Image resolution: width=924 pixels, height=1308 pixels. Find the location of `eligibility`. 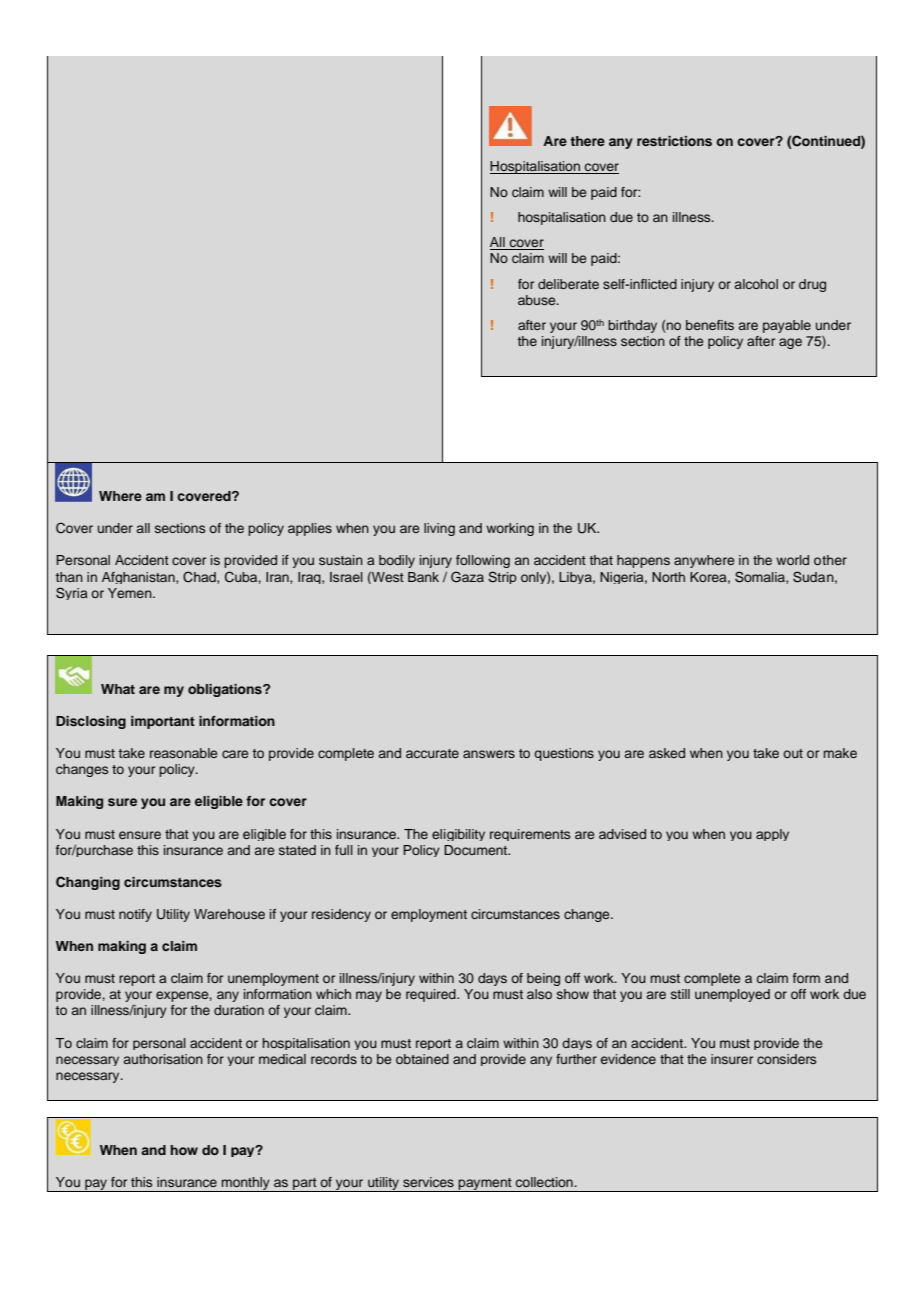

eligibility is located at coordinates (458, 835).
